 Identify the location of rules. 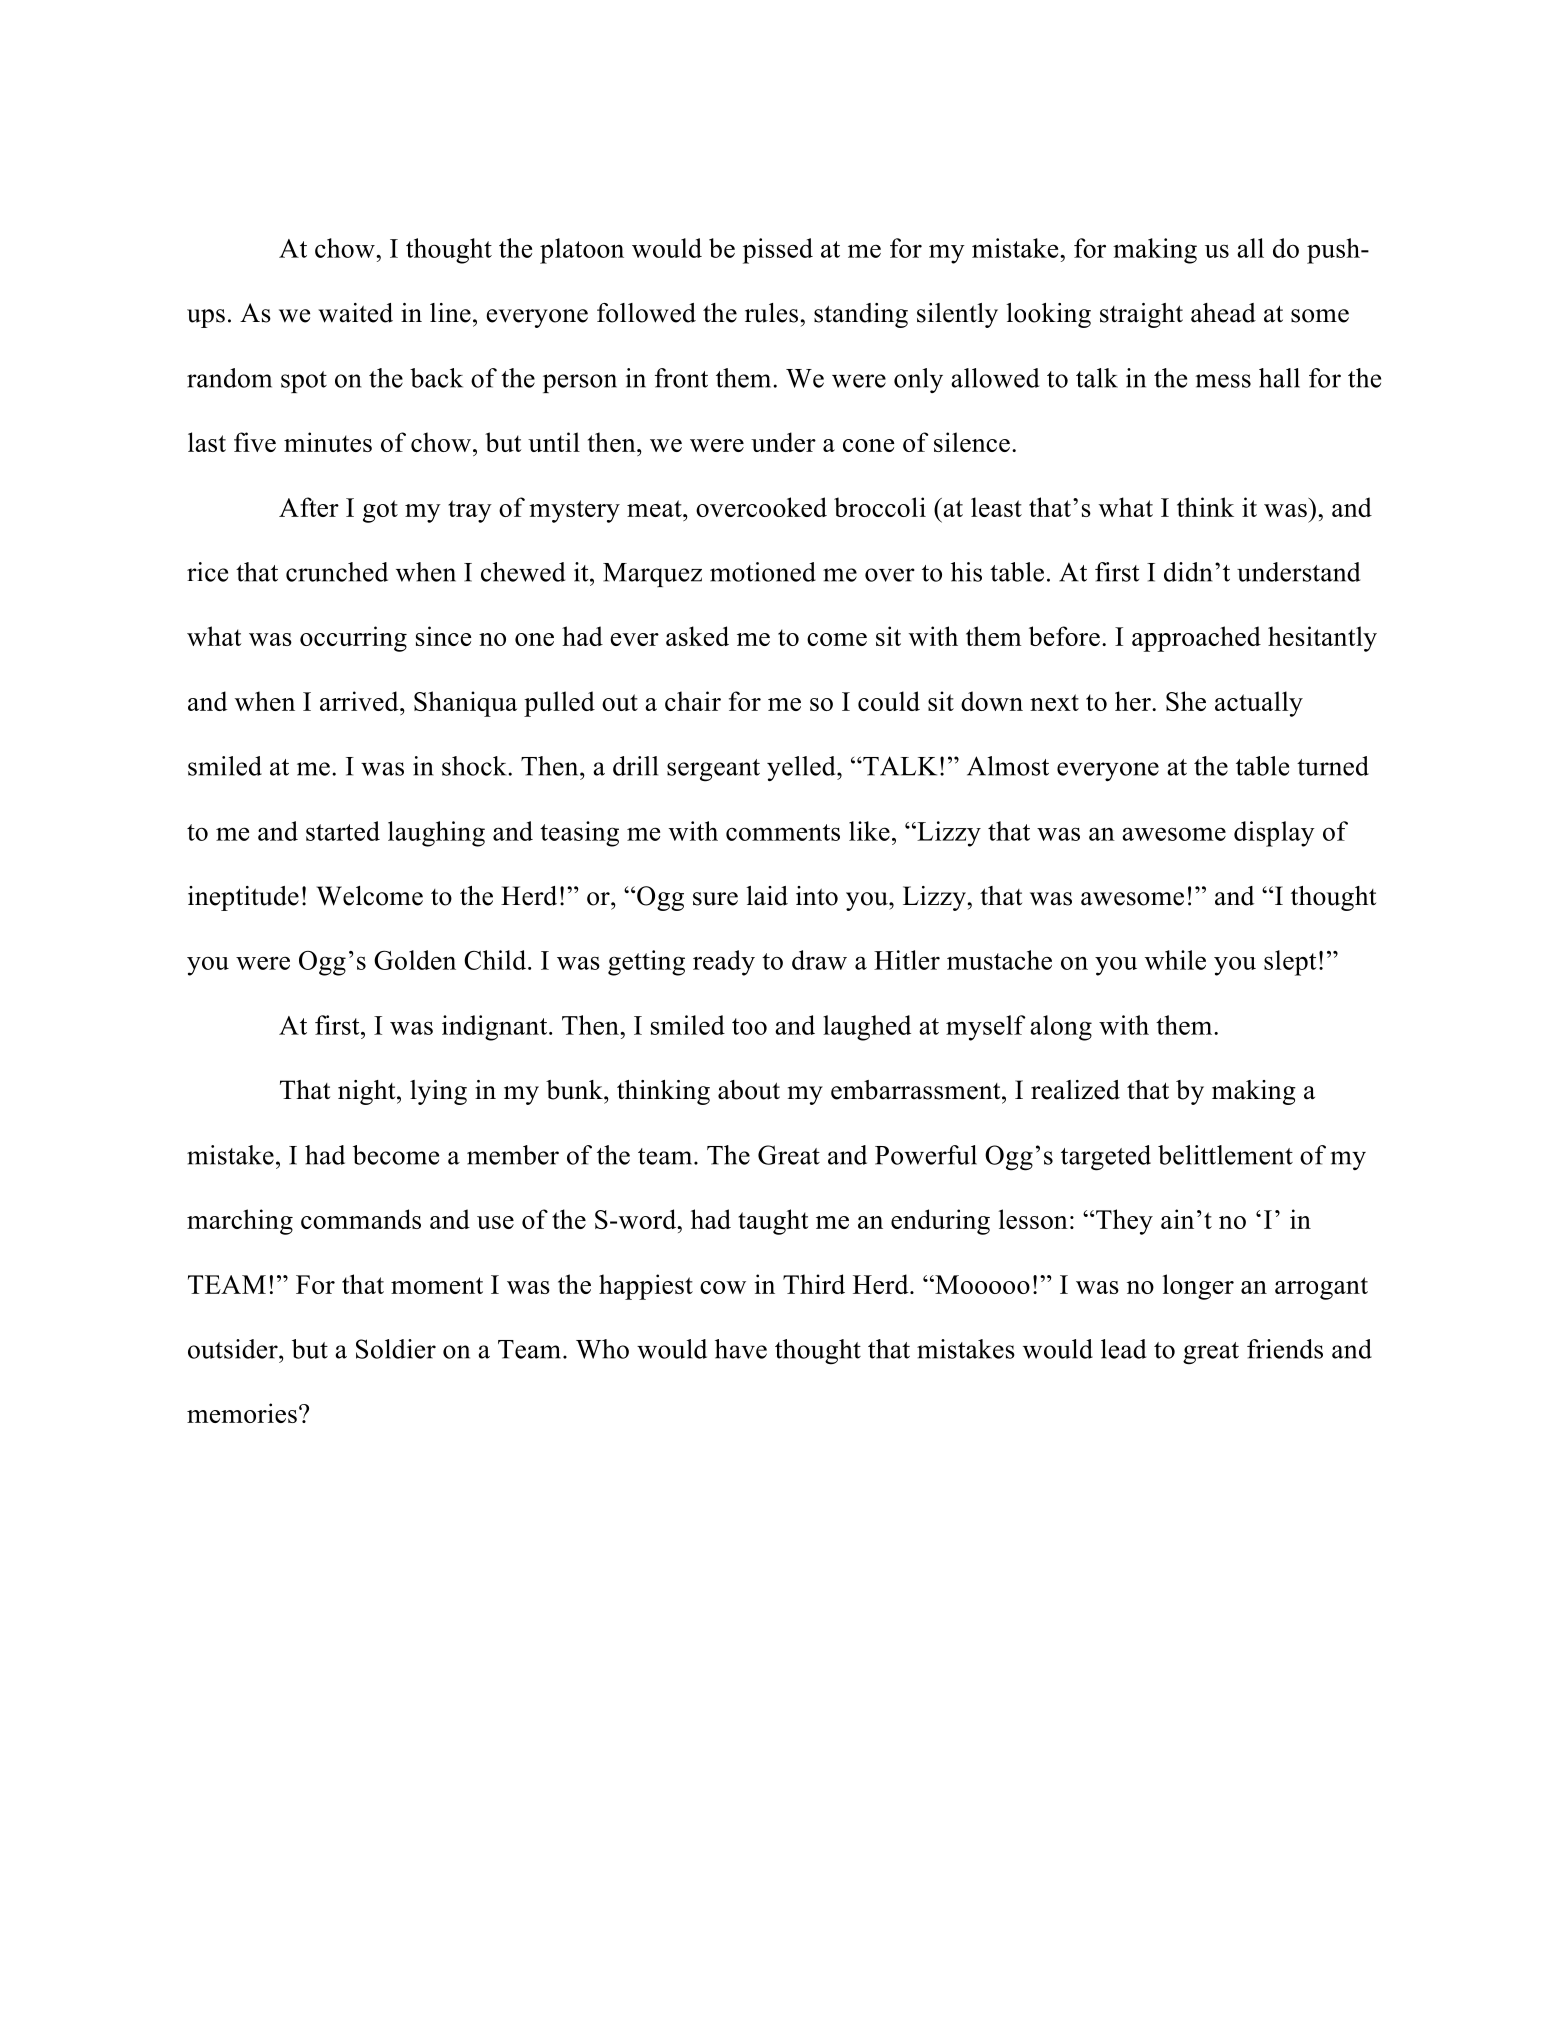
(771, 313).
